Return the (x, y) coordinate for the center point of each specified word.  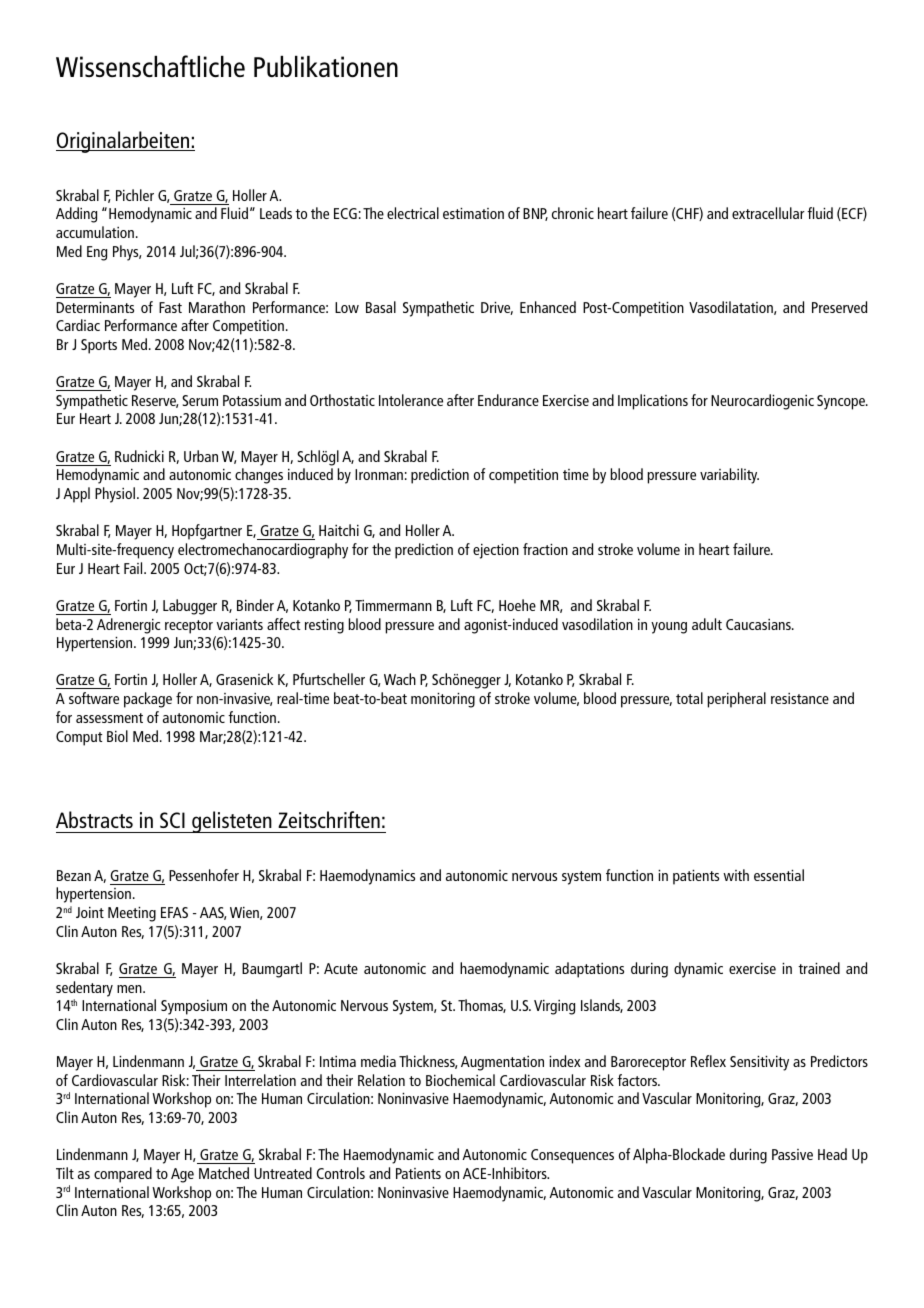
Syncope (842, 402)
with (736, 875)
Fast (170, 307)
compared (123, 1175)
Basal (381, 307)
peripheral (736, 700)
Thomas (482, 1006)
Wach (400, 679)
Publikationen (326, 66)
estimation (473, 213)
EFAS (174, 912)
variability (729, 476)
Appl (76, 495)
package (148, 700)
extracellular (768, 213)
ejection (496, 551)
